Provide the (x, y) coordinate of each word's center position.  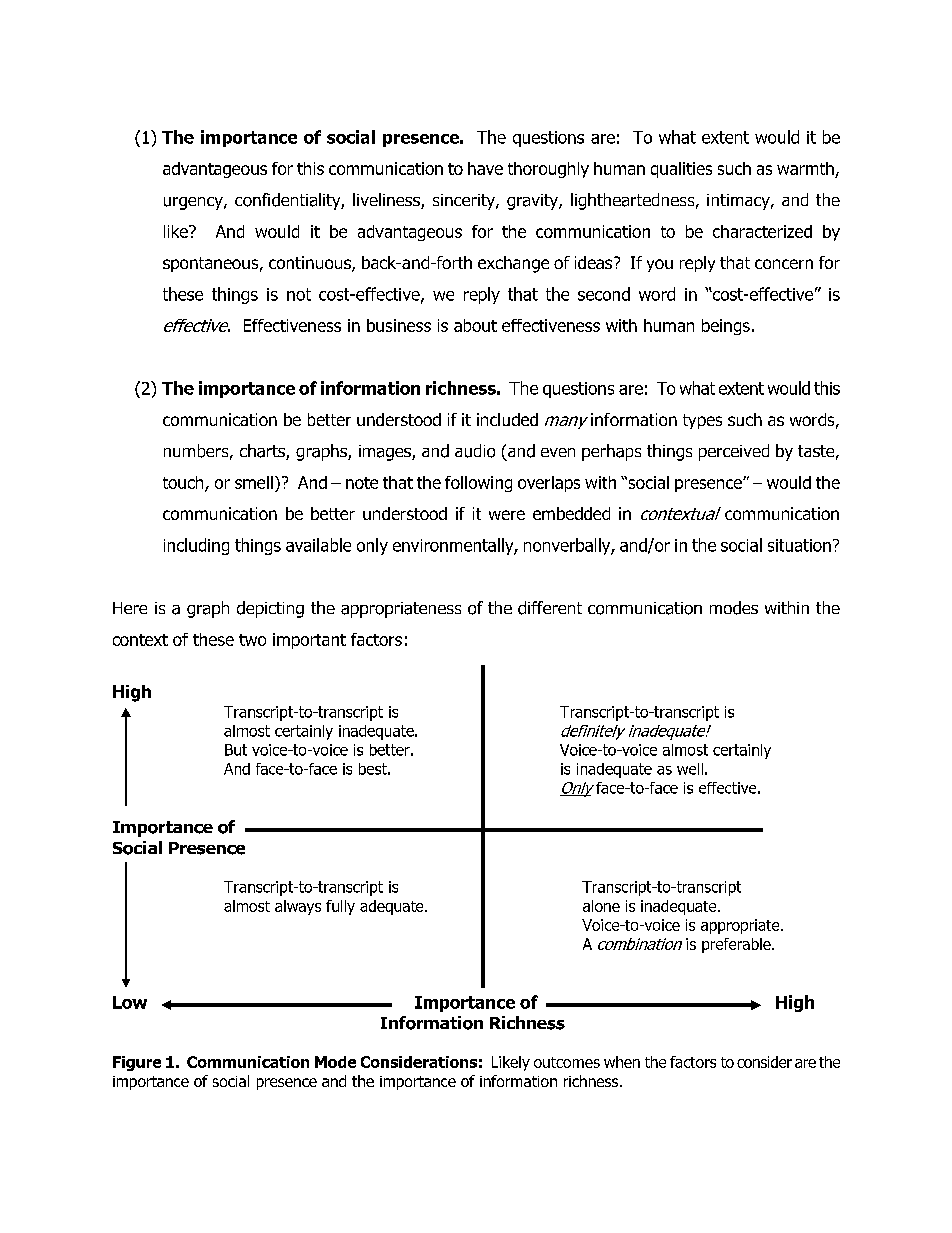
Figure (137, 1063)
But (236, 750)
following (478, 484)
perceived (734, 452)
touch (184, 483)
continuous (311, 264)
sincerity (465, 202)
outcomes (567, 1062)
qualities (681, 170)
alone (601, 906)
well (690, 769)
